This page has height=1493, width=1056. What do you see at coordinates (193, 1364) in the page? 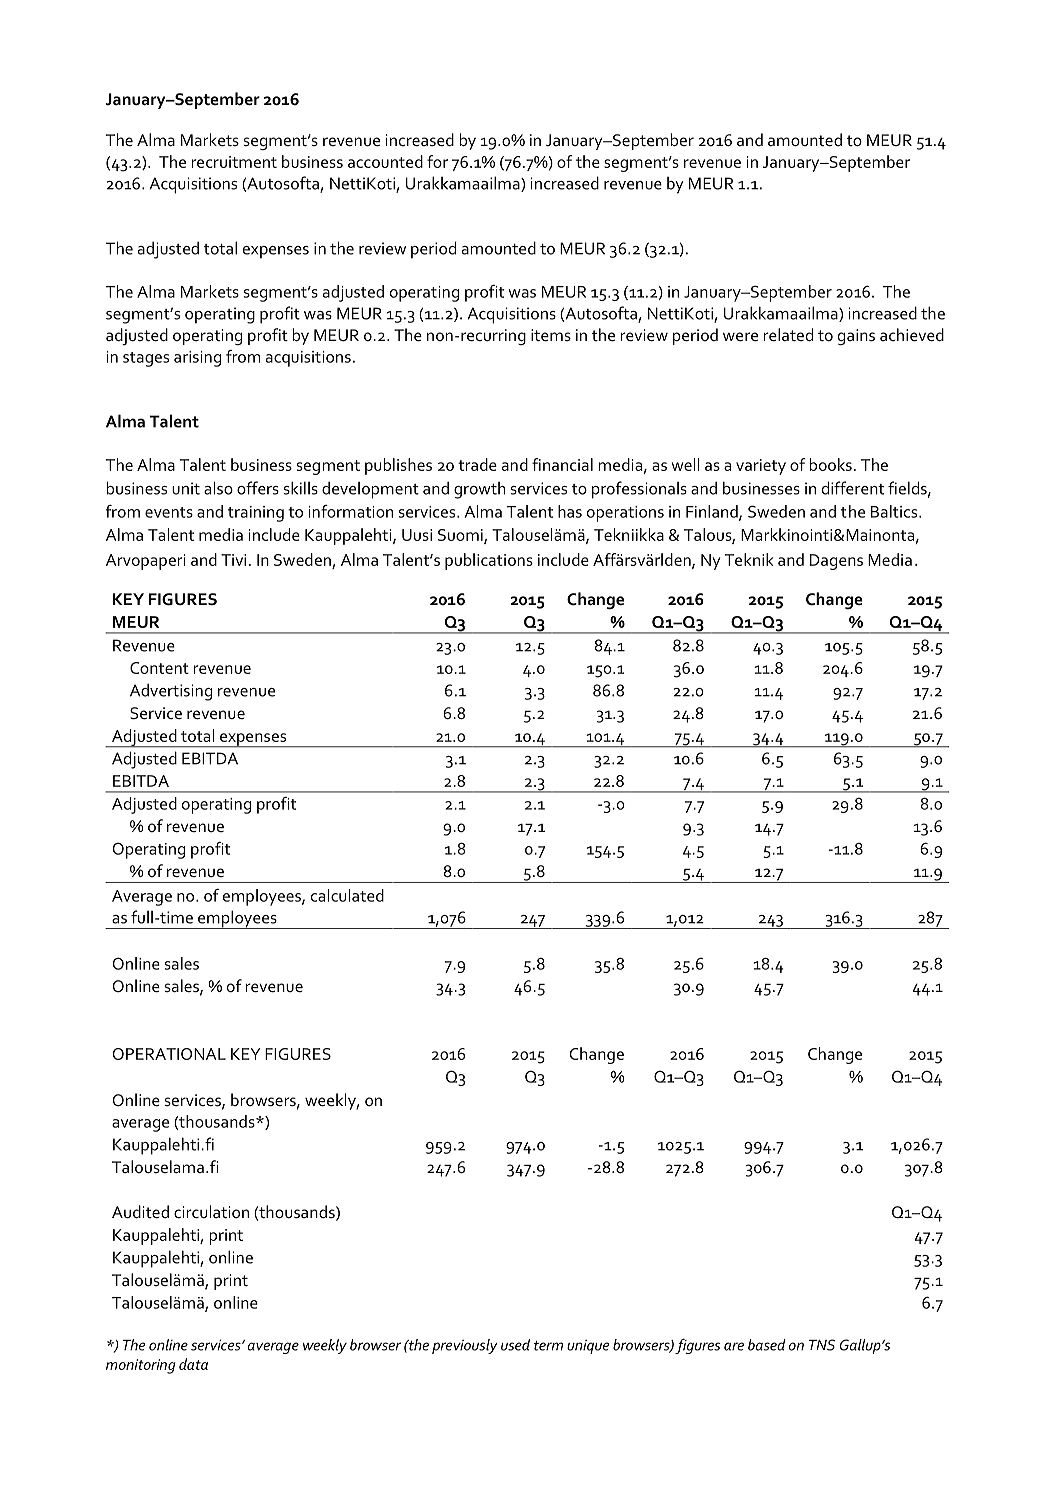
I see `data` at bounding box center [193, 1364].
